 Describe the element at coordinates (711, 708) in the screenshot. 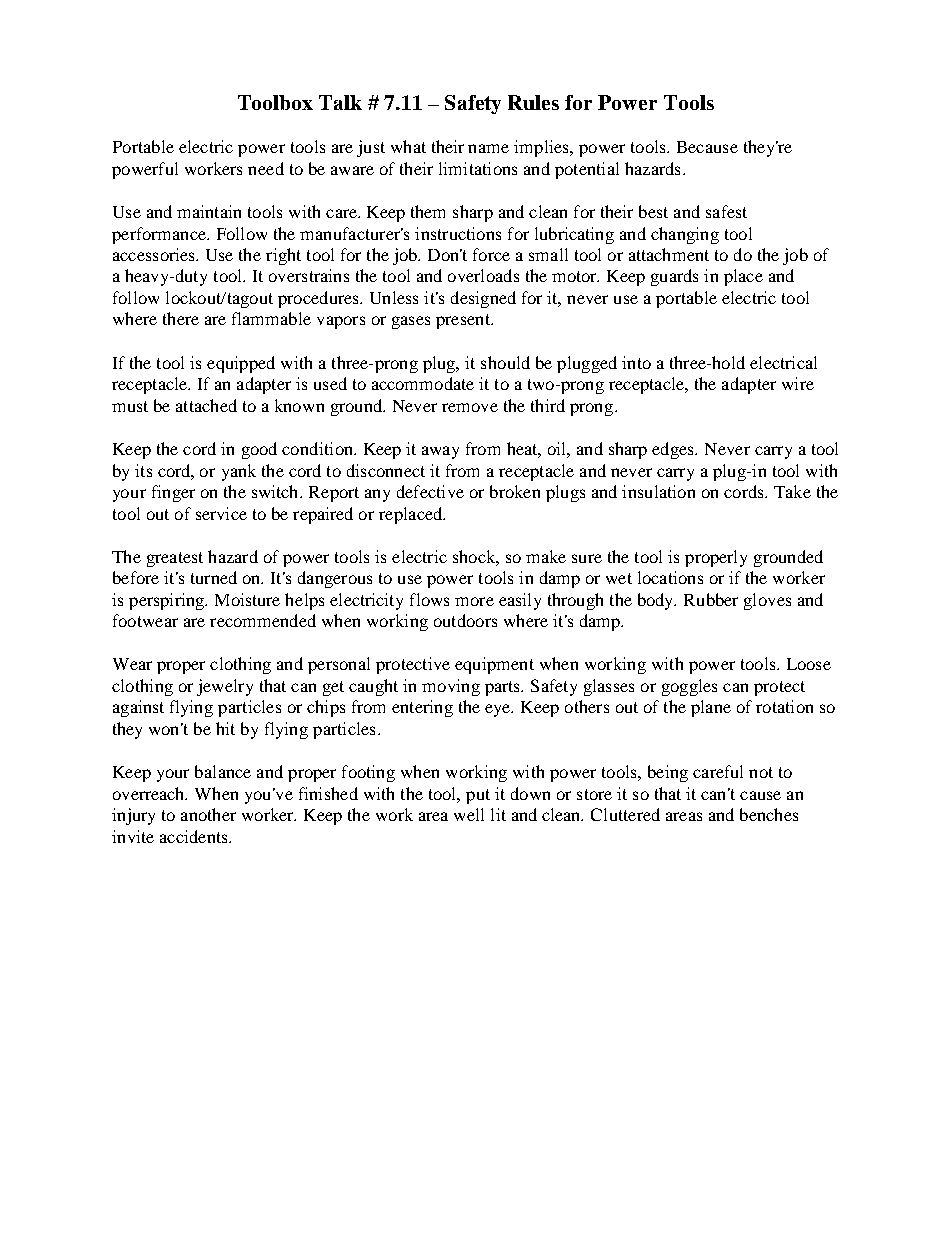

I see `plane` at that location.
